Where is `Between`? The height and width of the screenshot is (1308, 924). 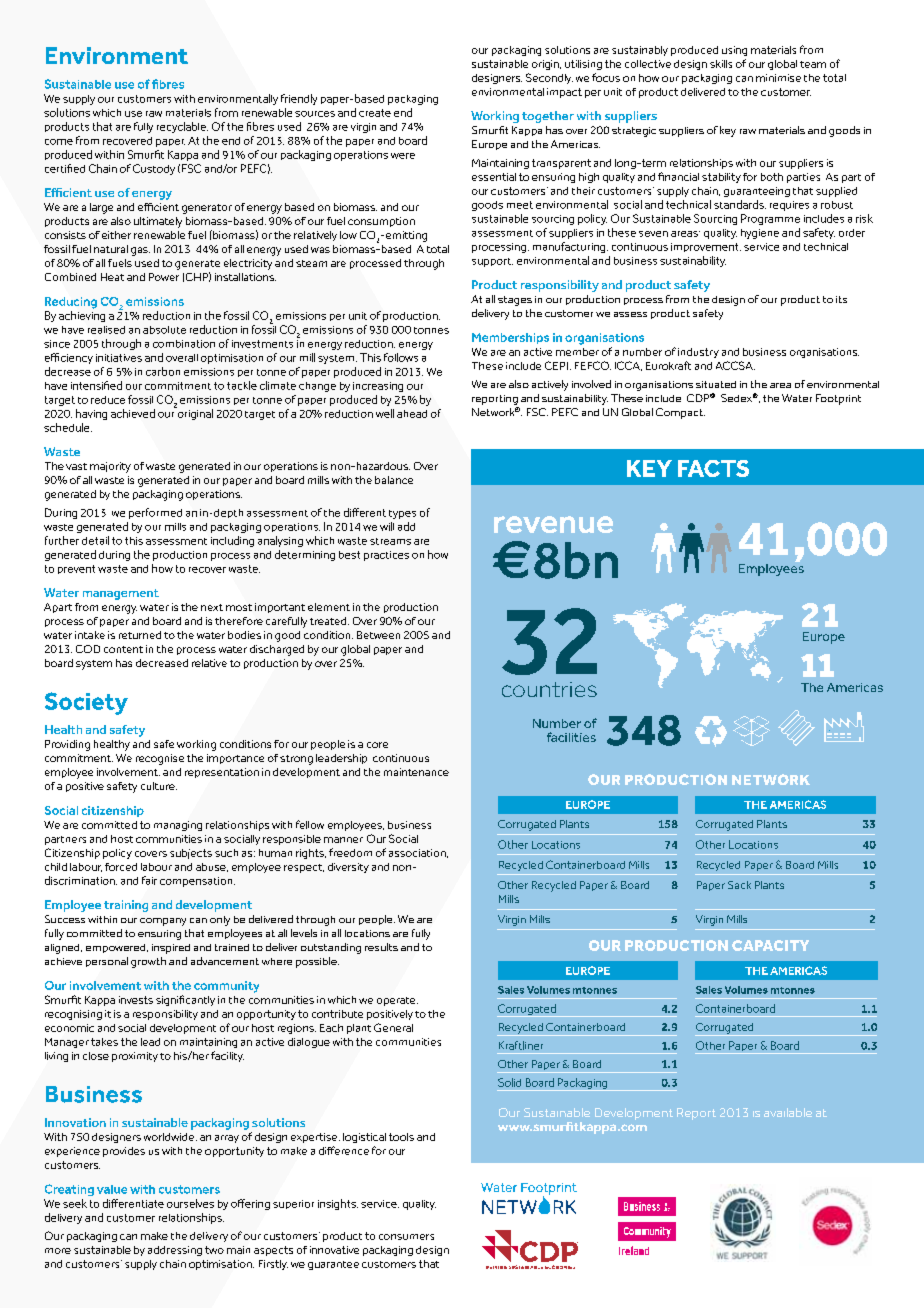 Between is located at coordinates (378, 635).
